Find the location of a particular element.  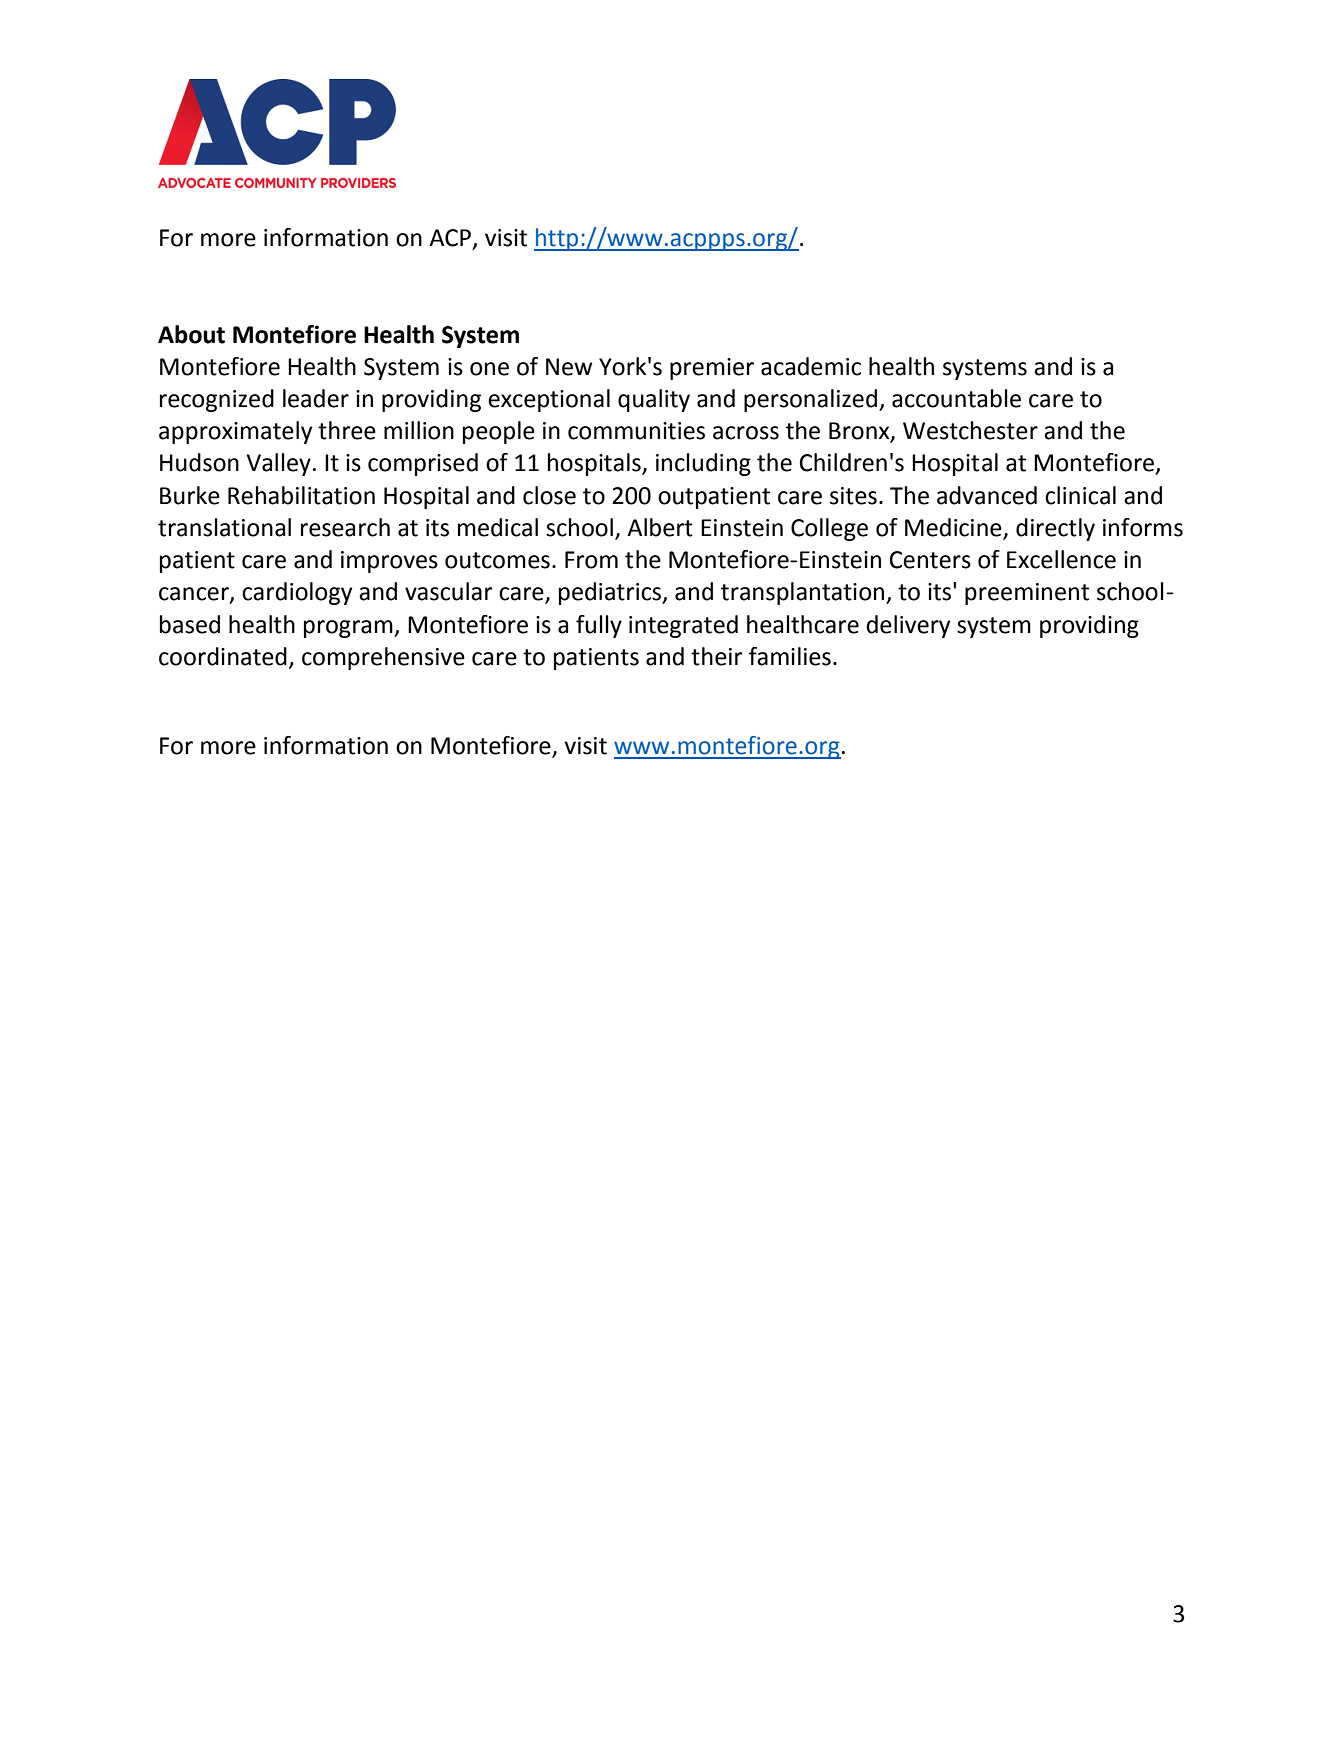

premier is located at coordinates (712, 369).
